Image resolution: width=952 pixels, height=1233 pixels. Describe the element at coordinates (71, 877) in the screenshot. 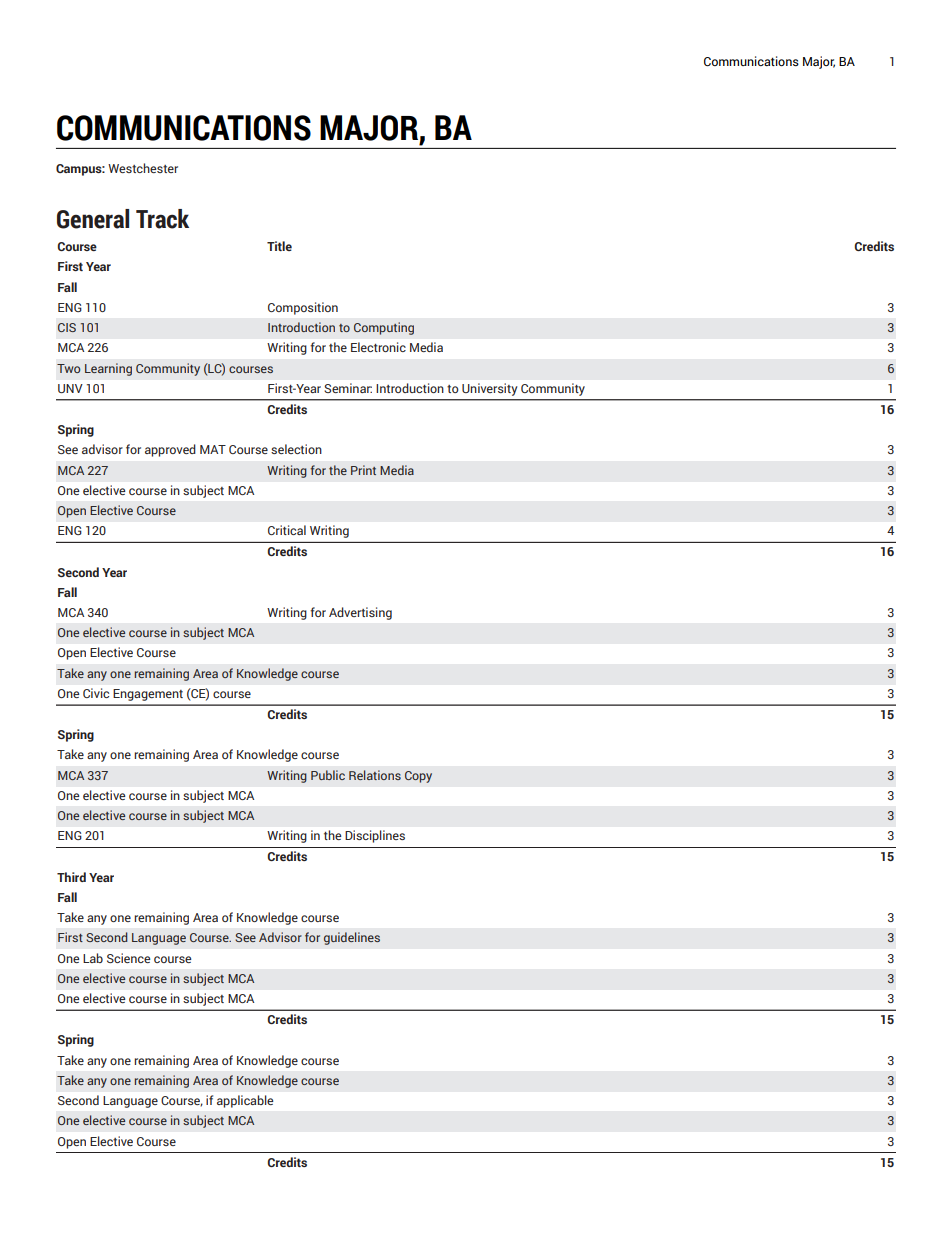

I see `Third` at that location.
